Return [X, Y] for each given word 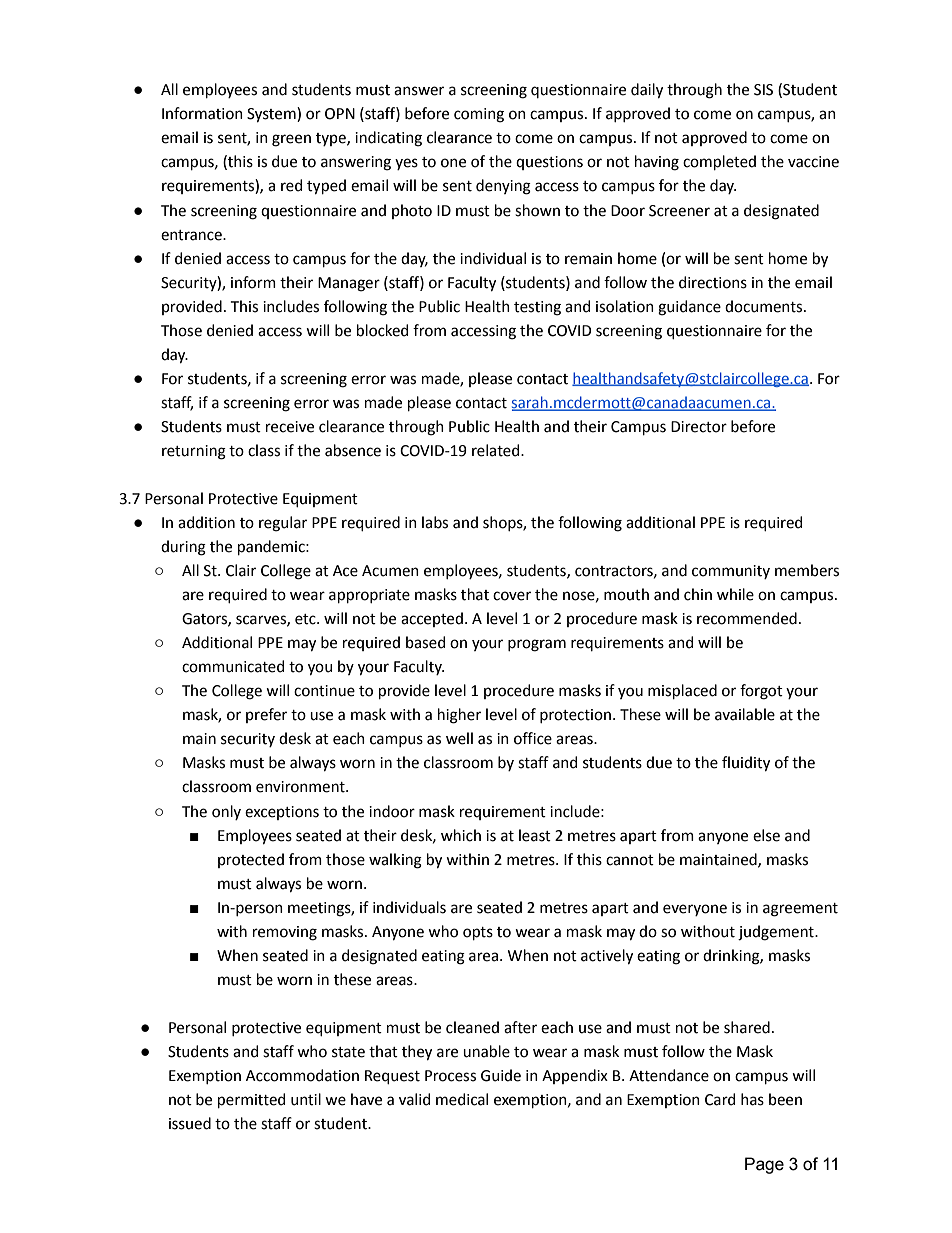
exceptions [282, 813]
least [535, 835]
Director [699, 427]
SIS [763, 90]
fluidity [746, 764]
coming [479, 115]
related [497, 450]
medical [462, 1099]
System [272, 115]
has [752, 1099]
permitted [251, 1100]
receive [290, 427]
